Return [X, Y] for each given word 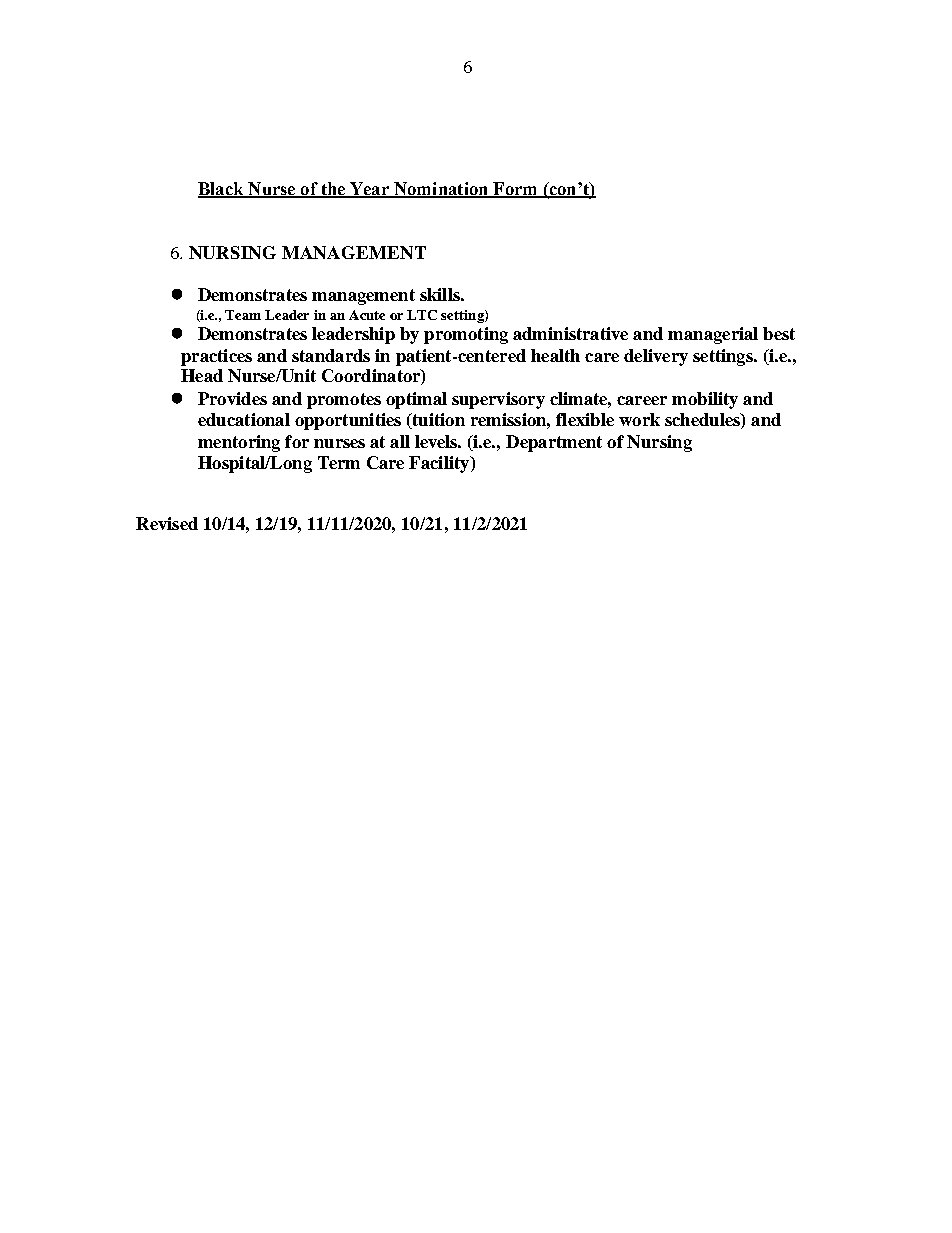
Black [222, 189]
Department [554, 443]
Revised [167, 523]
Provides [232, 398]
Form [515, 189]
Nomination [441, 189]
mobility [705, 400]
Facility [440, 464]
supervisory [498, 400]
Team [243, 315]
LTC [422, 315]
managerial [713, 335]
